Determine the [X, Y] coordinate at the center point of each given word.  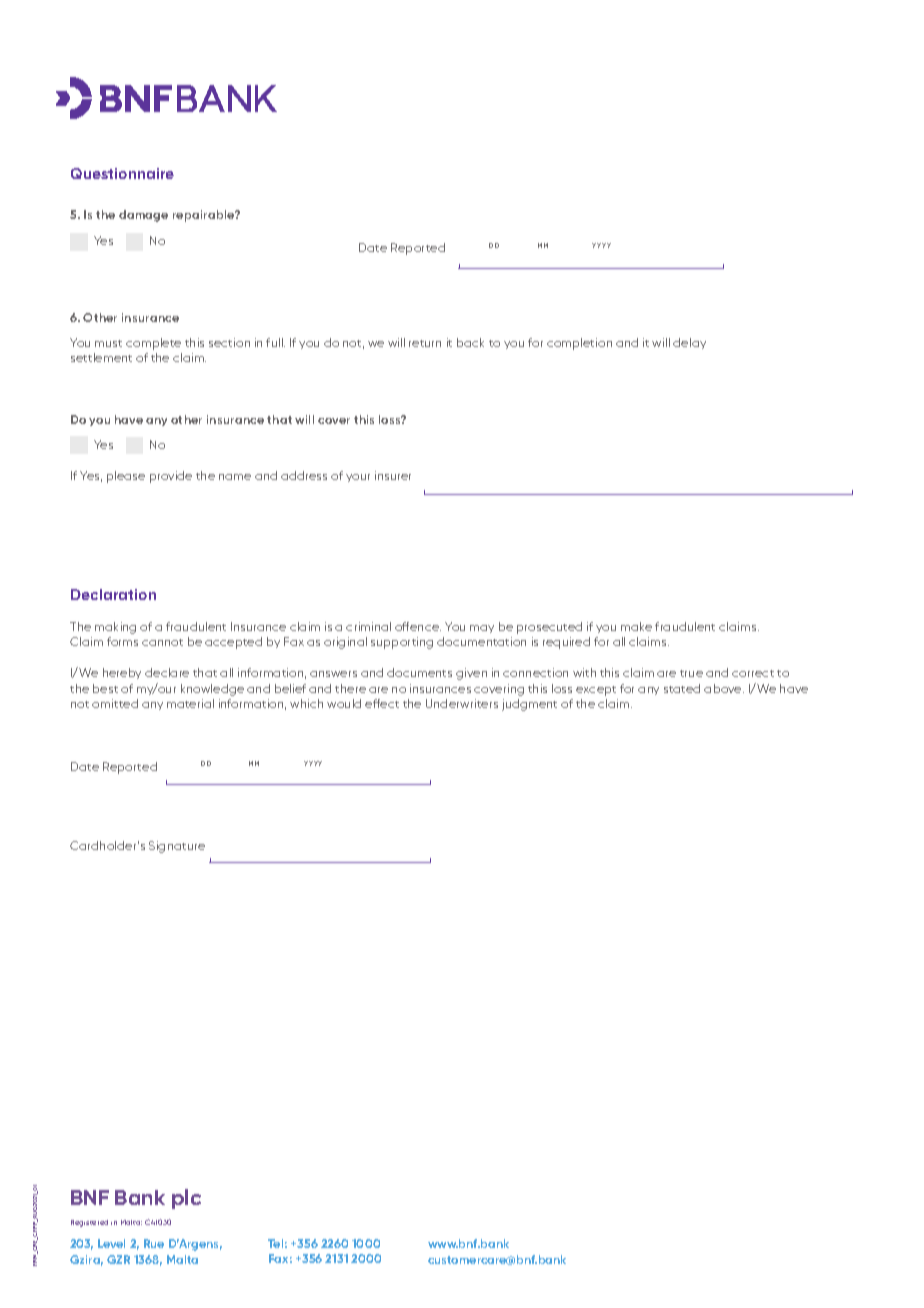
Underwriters [462, 703]
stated [682, 688]
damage [143, 216]
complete [153, 344]
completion [579, 344]
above [724, 688]
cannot [162, 642]
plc [186, 1199]
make [636, 626]
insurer [393, 475]
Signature [177, 847]
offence [418, 626]
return [425, 343]
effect [382, 703]
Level [111, 1243]
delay [689, 343]
